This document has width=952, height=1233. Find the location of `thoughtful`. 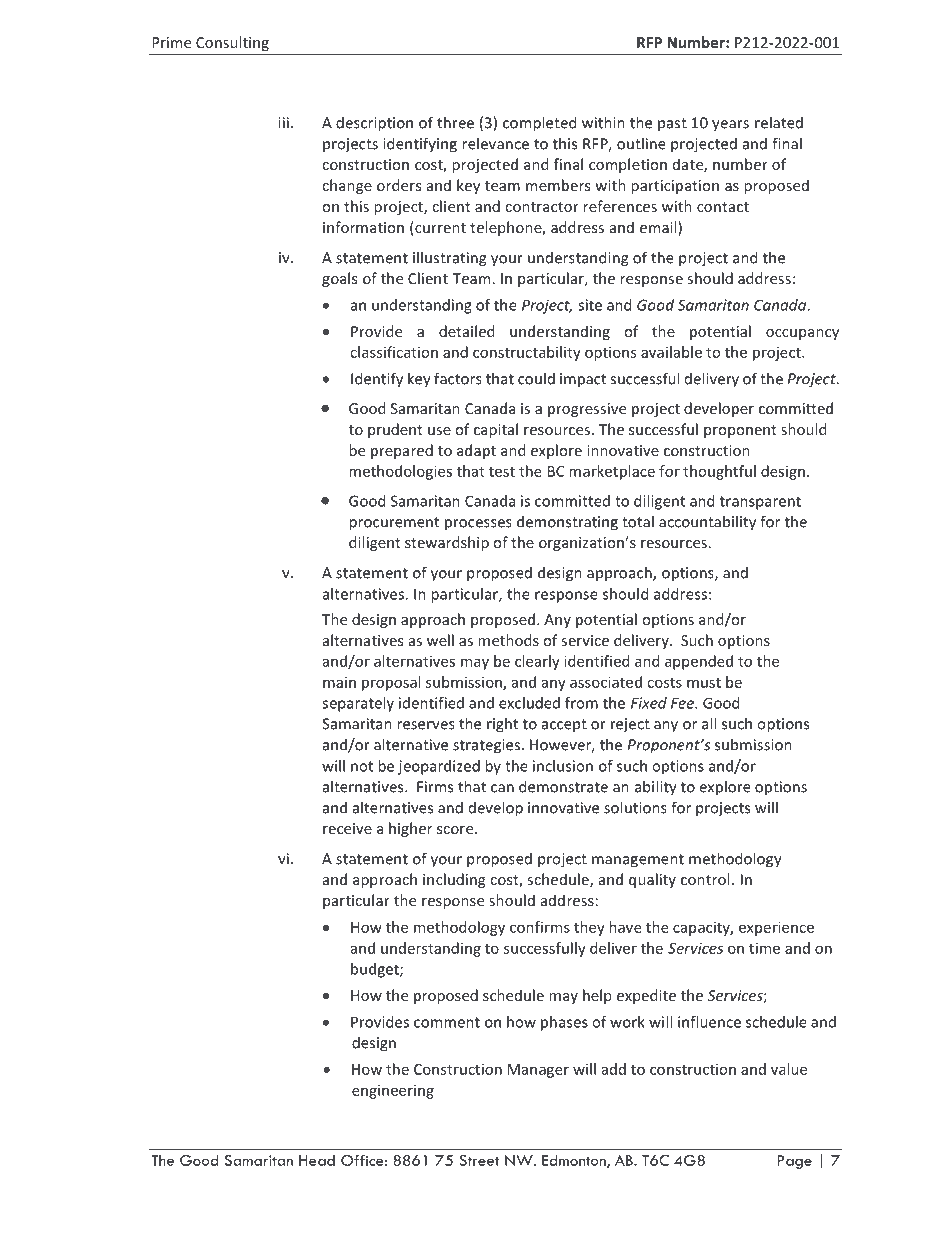

thoughtful is located at coordinates (719, 472).
